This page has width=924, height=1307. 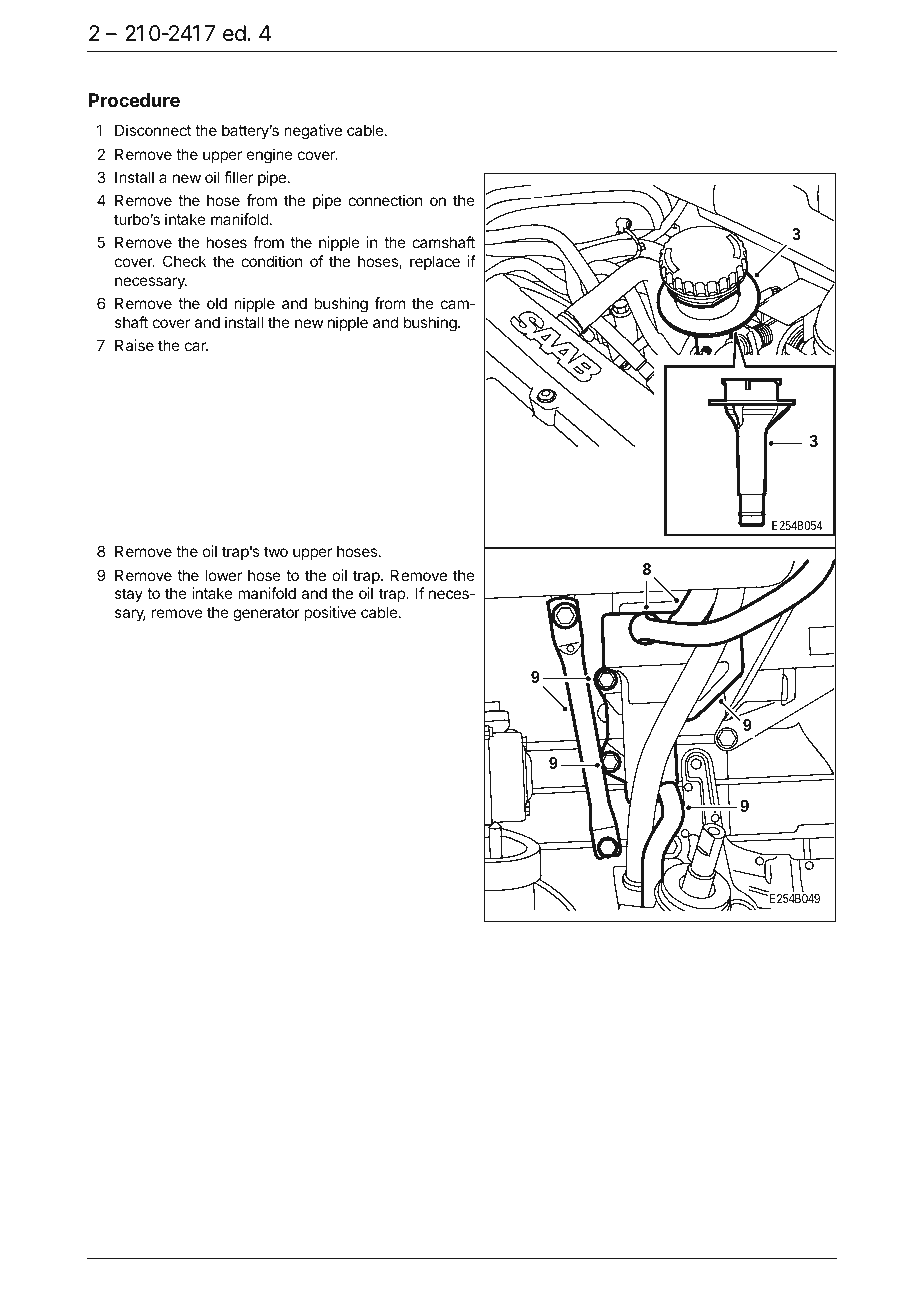 What do you see at coordinates (184, 261) in the page?
I see `Check` at bounding box center [184, 261].
